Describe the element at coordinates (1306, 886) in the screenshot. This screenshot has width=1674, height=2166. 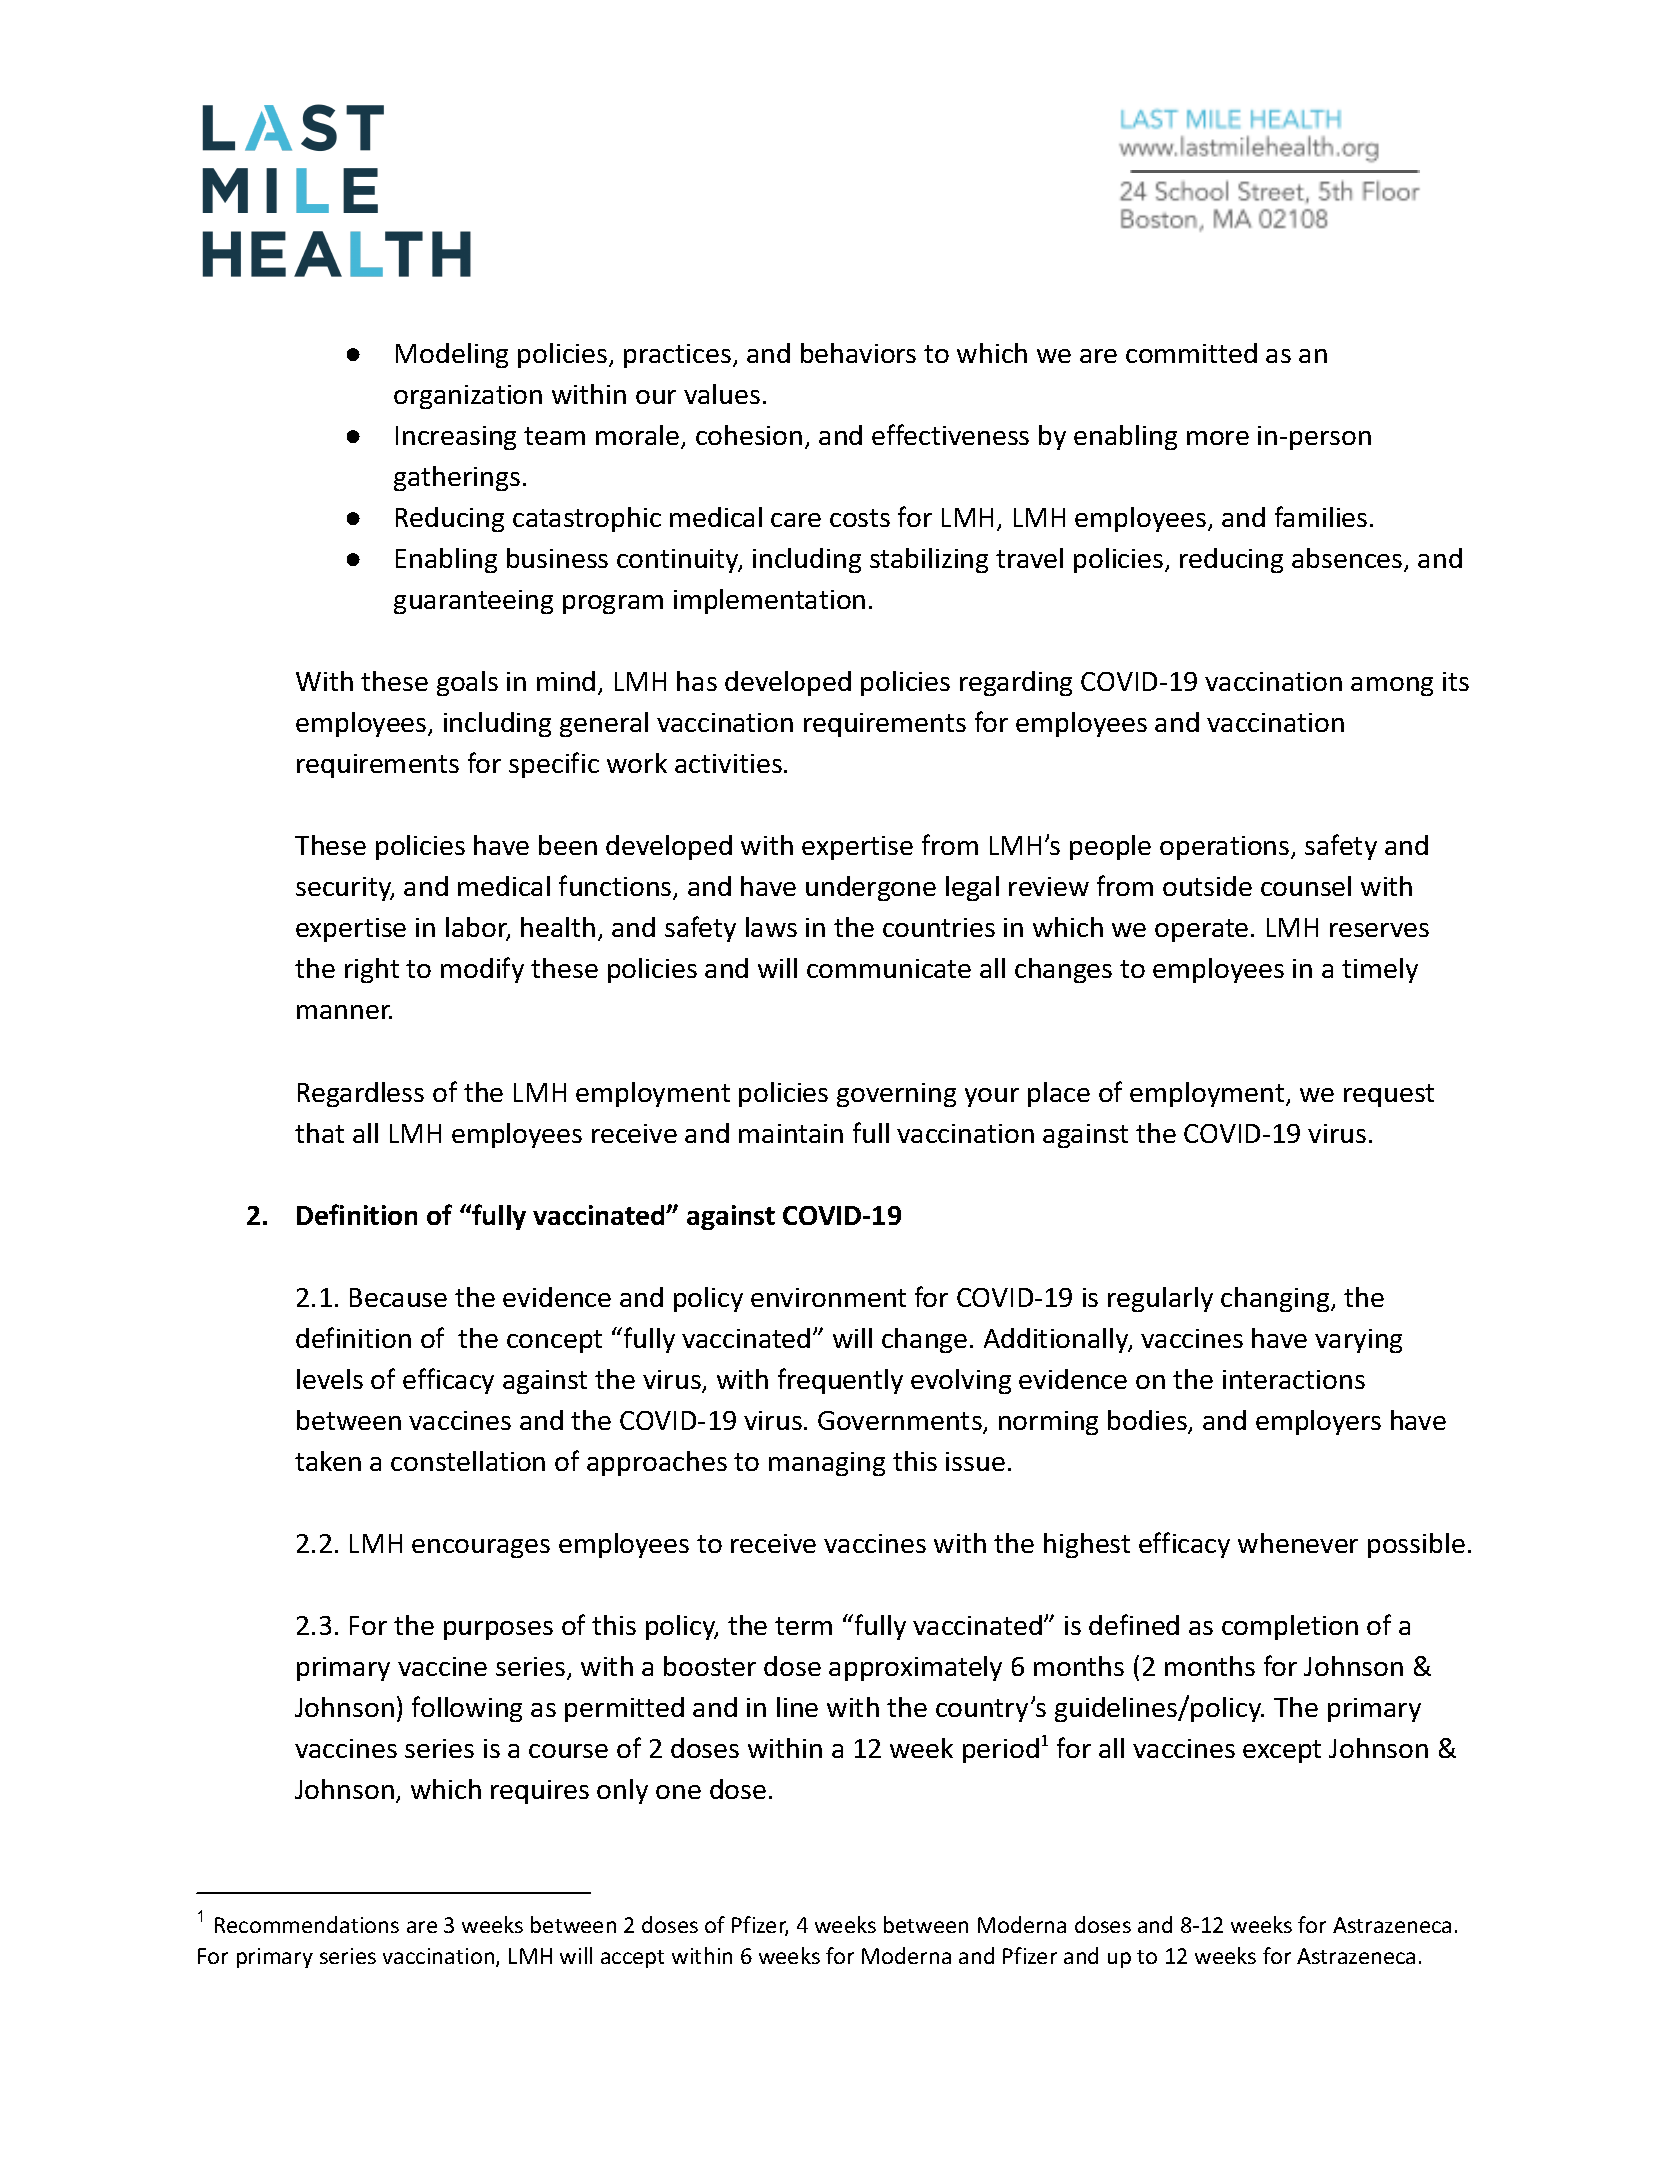
I see `counsel` at that location.
